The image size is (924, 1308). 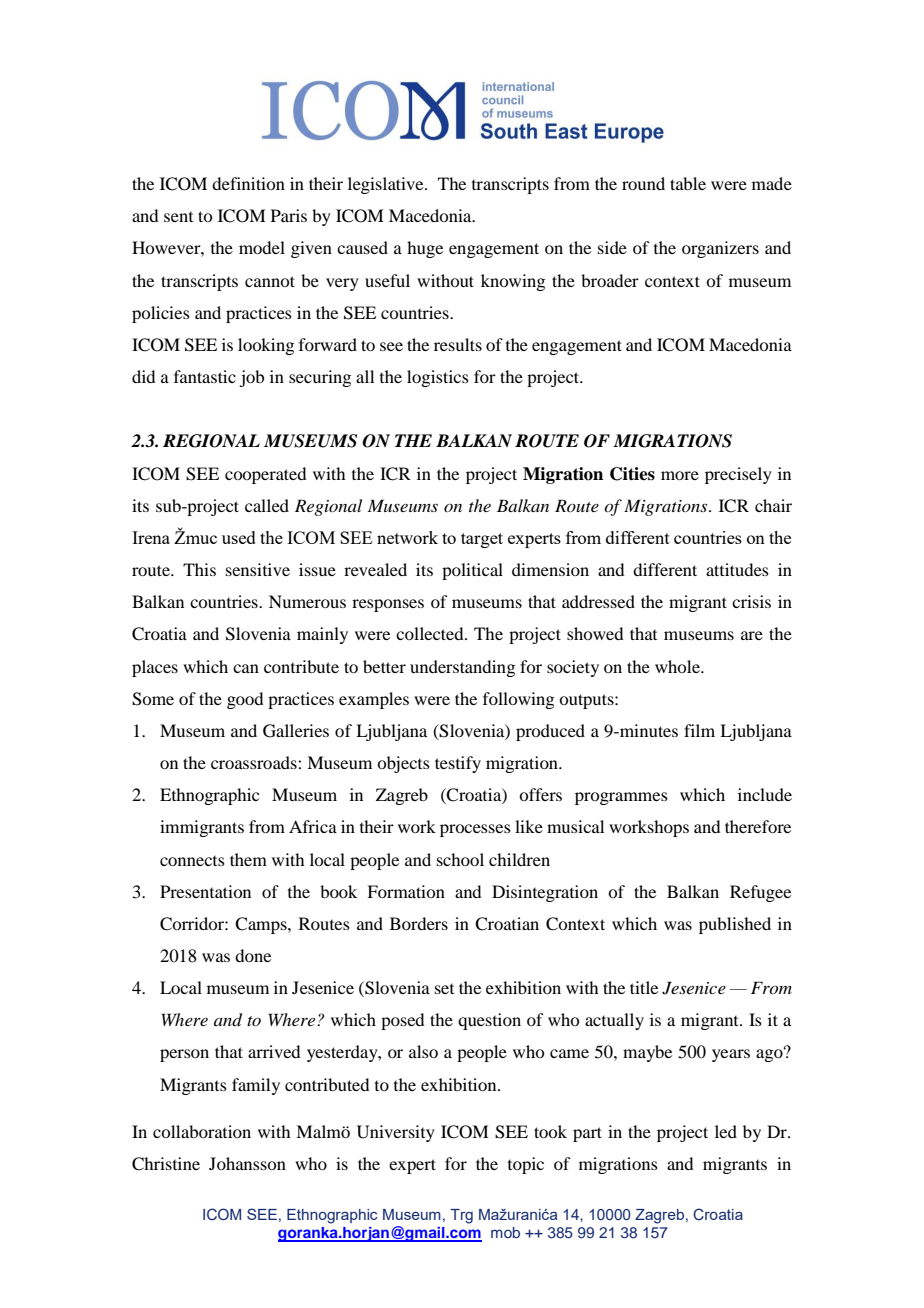 What do you see at coordinates (587, 1134) in the screenshot?
I see `part` at bounding box center [587, 1134].
